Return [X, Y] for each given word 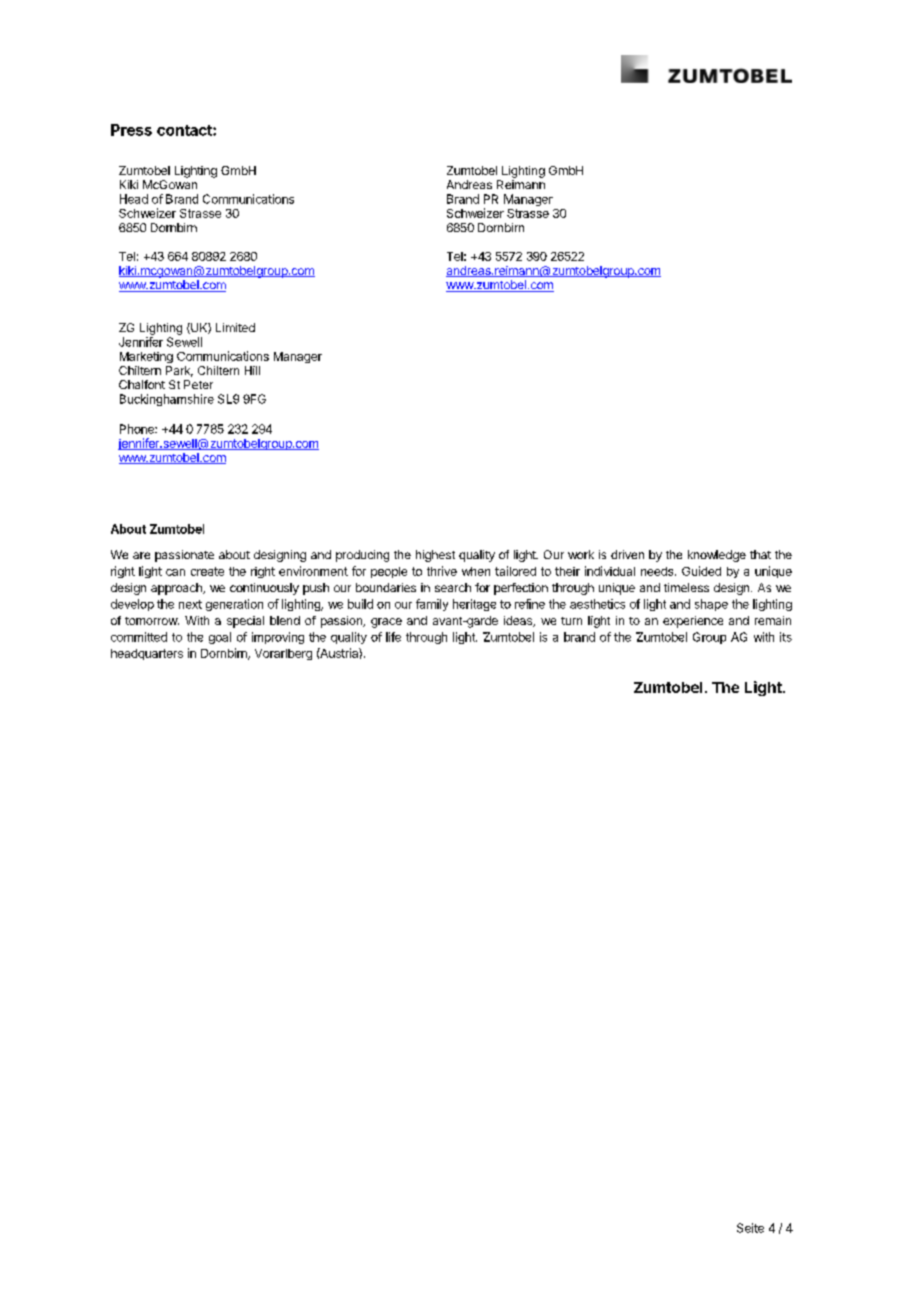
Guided [701, 571]
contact [185, 130]
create [207, 571]
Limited [235, 327]
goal [220, 638]
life [393, 637]
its [786, 637]
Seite [750, 1228]
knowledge [717, 556]
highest [435, 556]
